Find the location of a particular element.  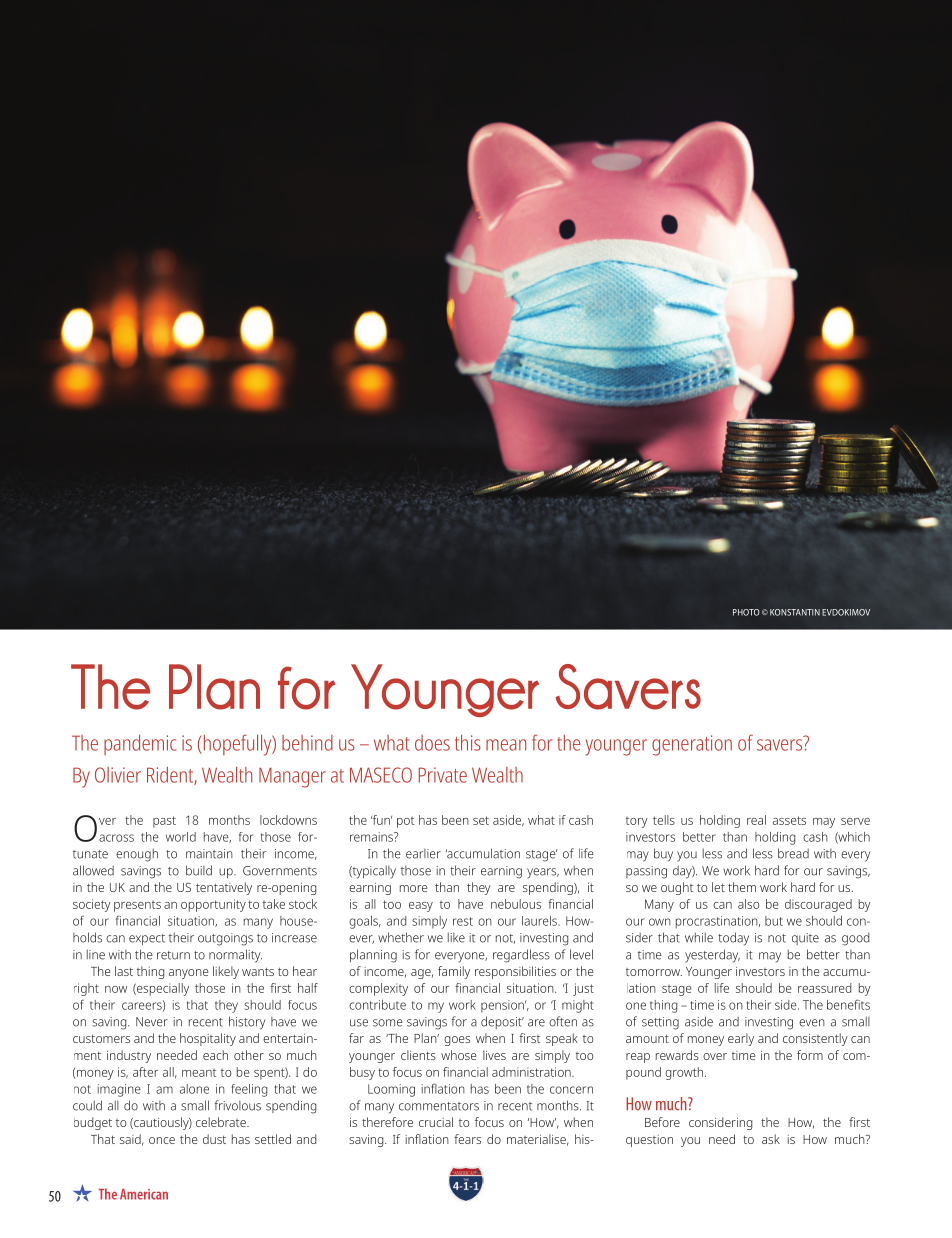

form is located at coordinates (810, 1055).
